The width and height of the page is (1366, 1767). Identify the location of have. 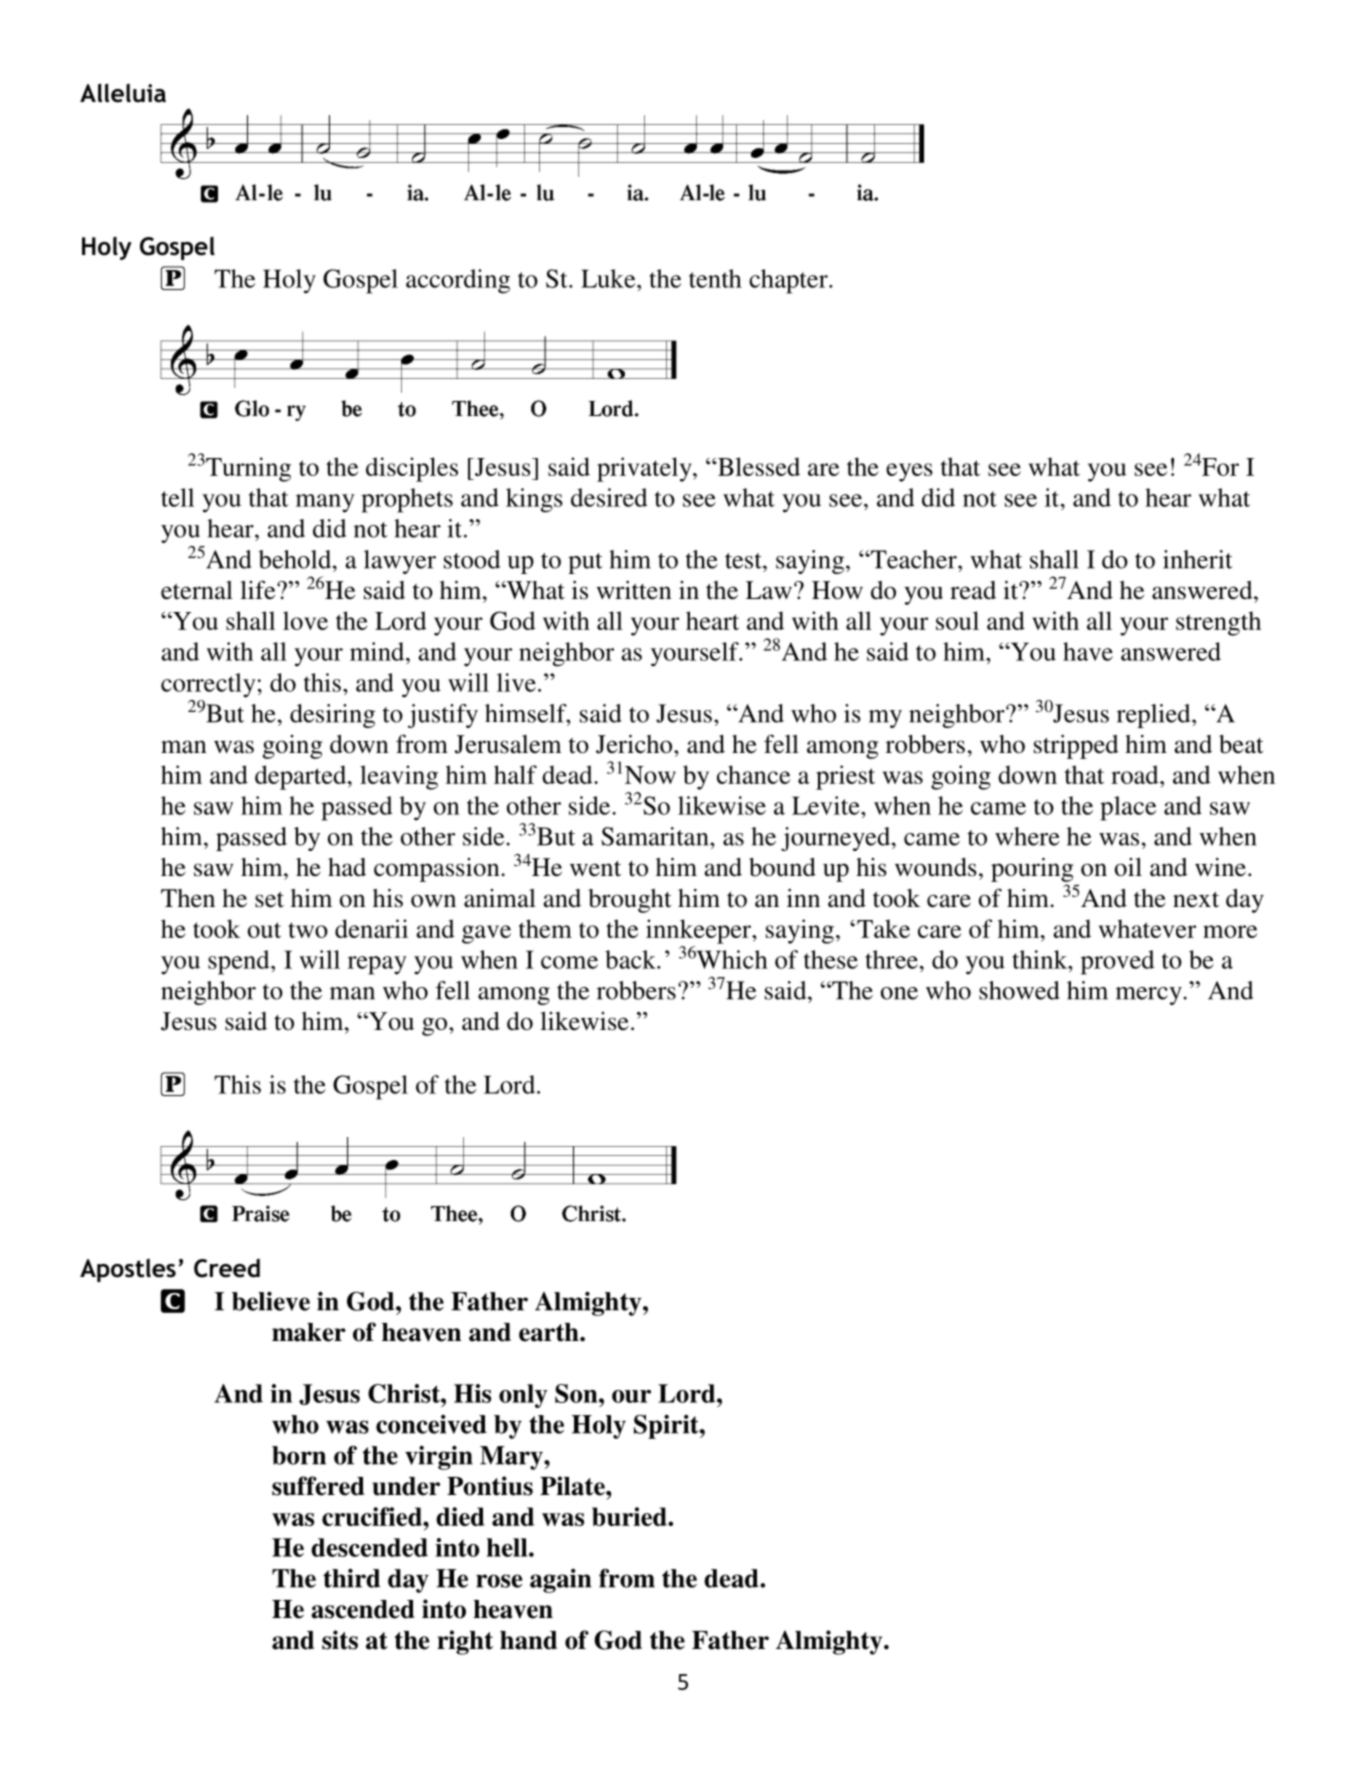
(1088, 651).
